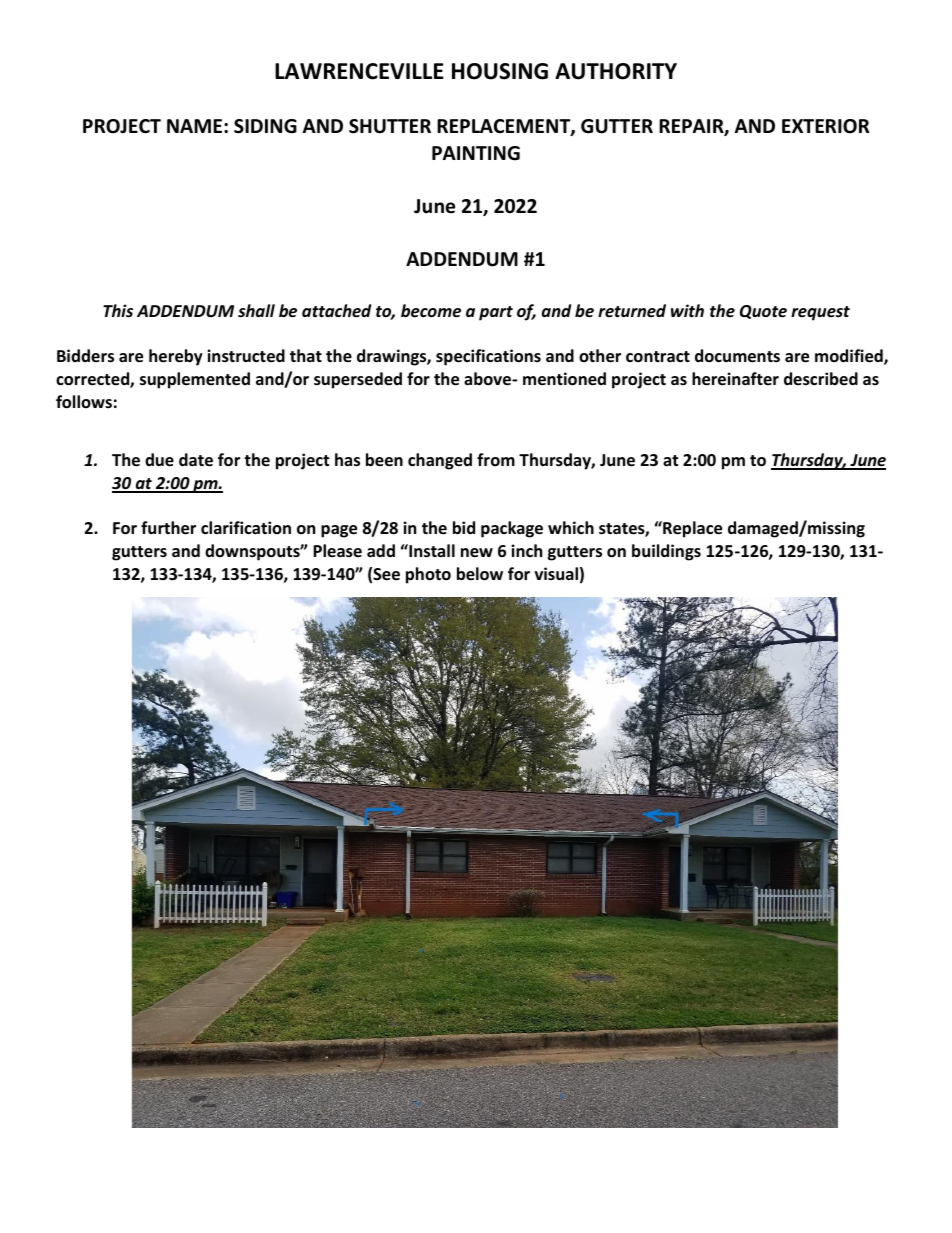 The height and width of the image is (1233, 952). What do you see at coordinates (265, 126) in the image?
I see `SIDING` at bounding box center [265, 126].
